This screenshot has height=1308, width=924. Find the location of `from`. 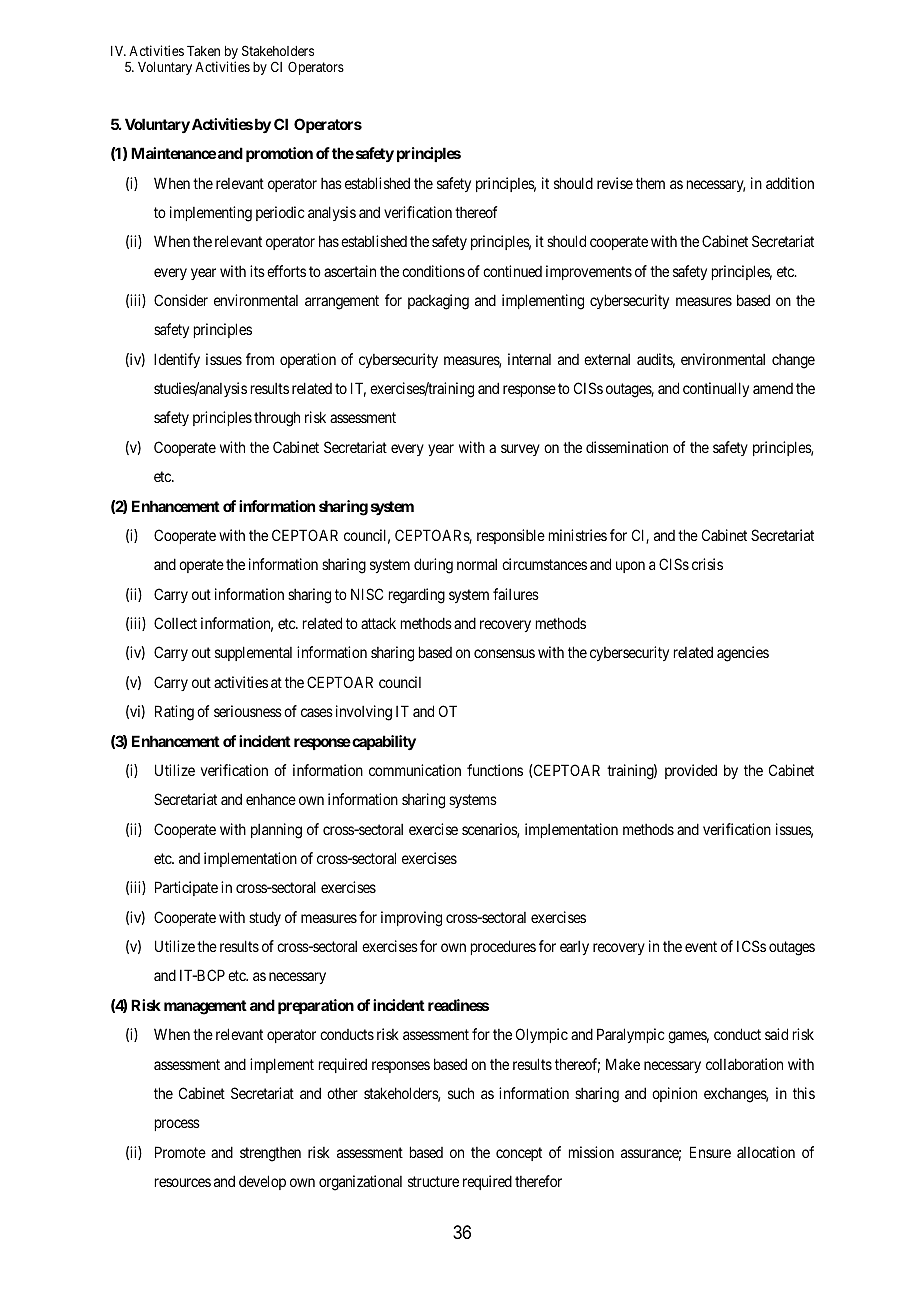

from is located at coordinates (260, 359).
